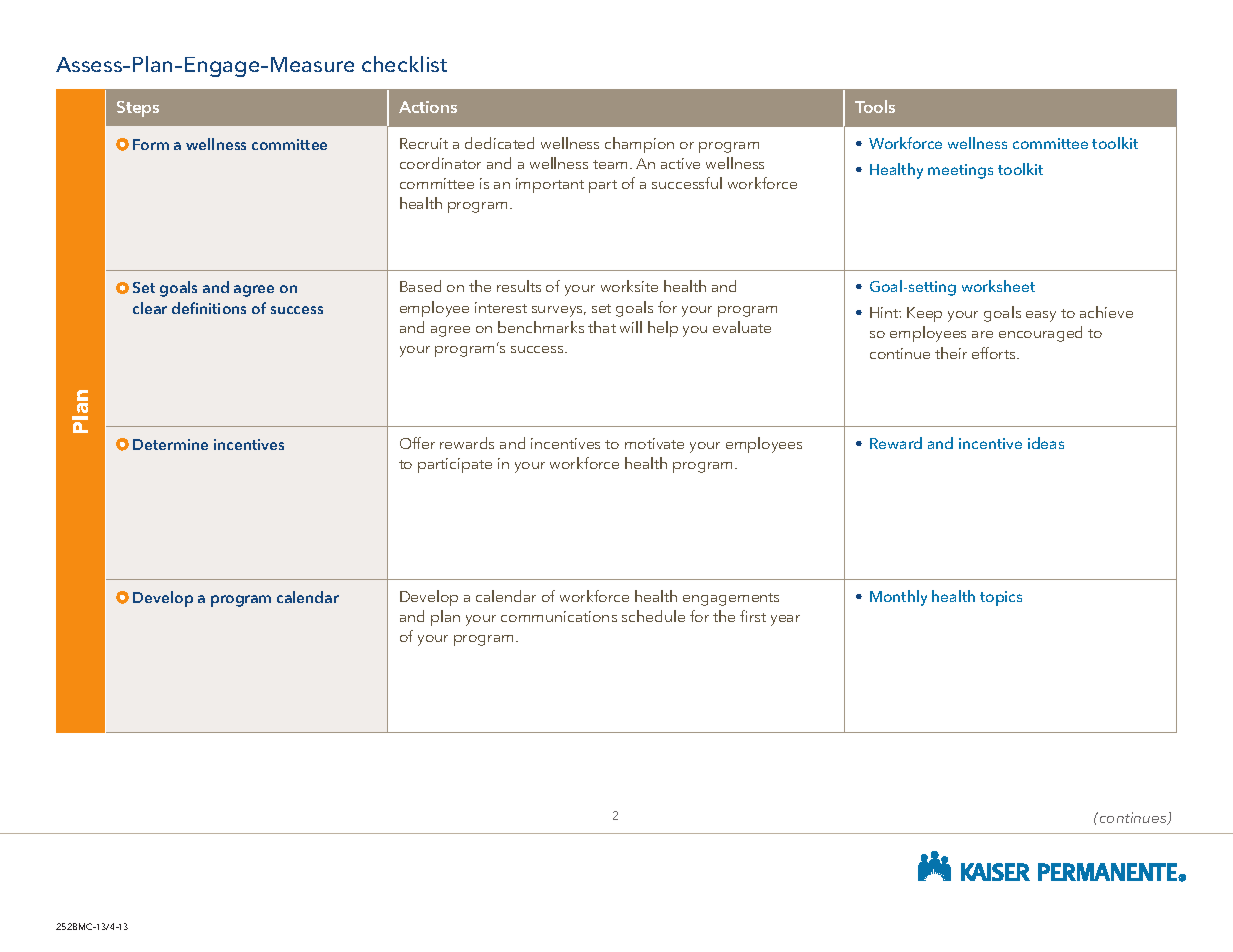  I want to click on definitions, so click(209, 308).
